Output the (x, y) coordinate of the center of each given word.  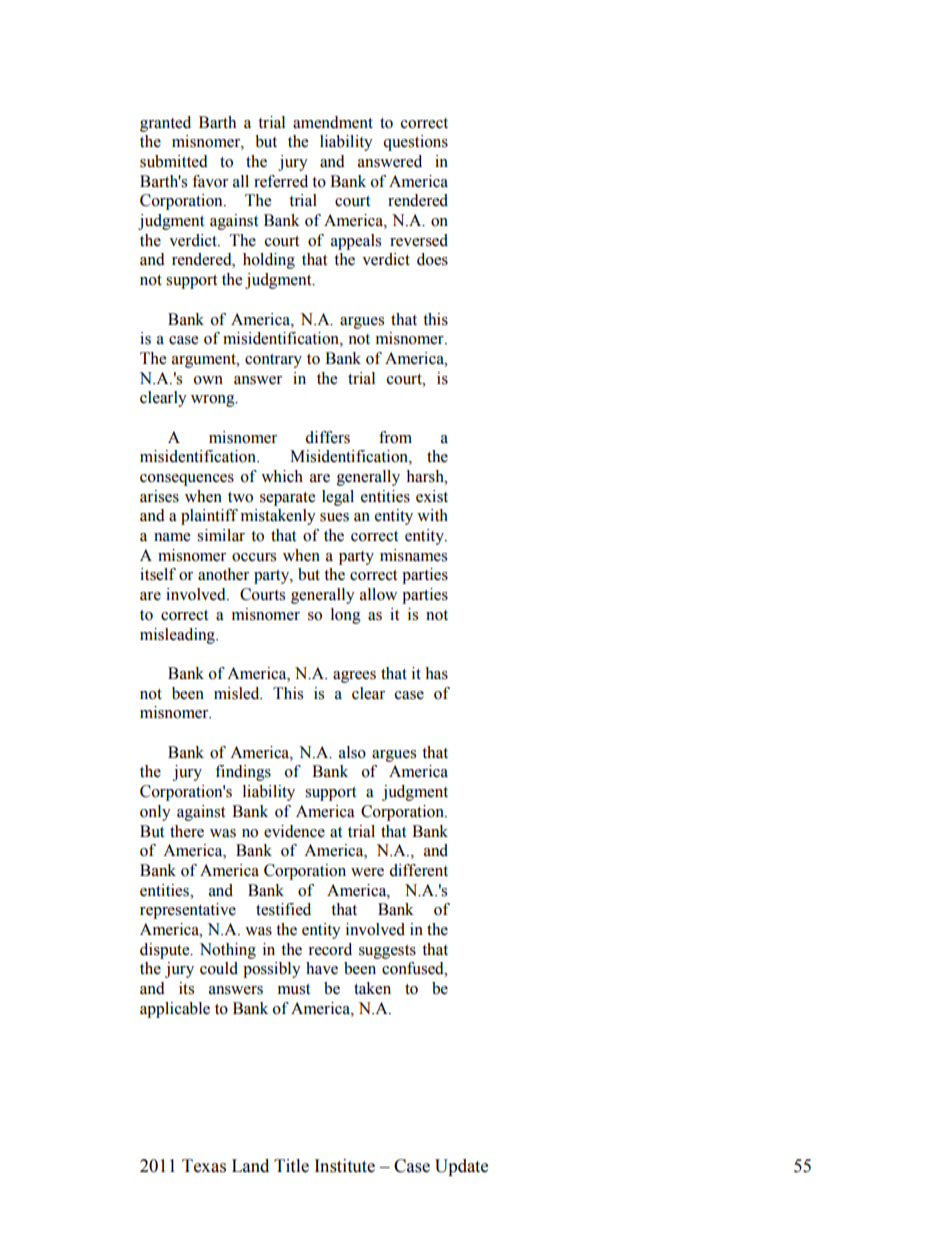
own (208, 380)
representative (188, 911)
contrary (273, 361)
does (432, 259)
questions (415, 143)
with (432, 515)
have (322, 968)
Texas (204, 1166)
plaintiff (209, 517)
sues (334, 517)
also (352, 752)
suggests (387, 952)
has (436, 673)
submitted (174, 161)
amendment (333, 122)
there (187, 831)
